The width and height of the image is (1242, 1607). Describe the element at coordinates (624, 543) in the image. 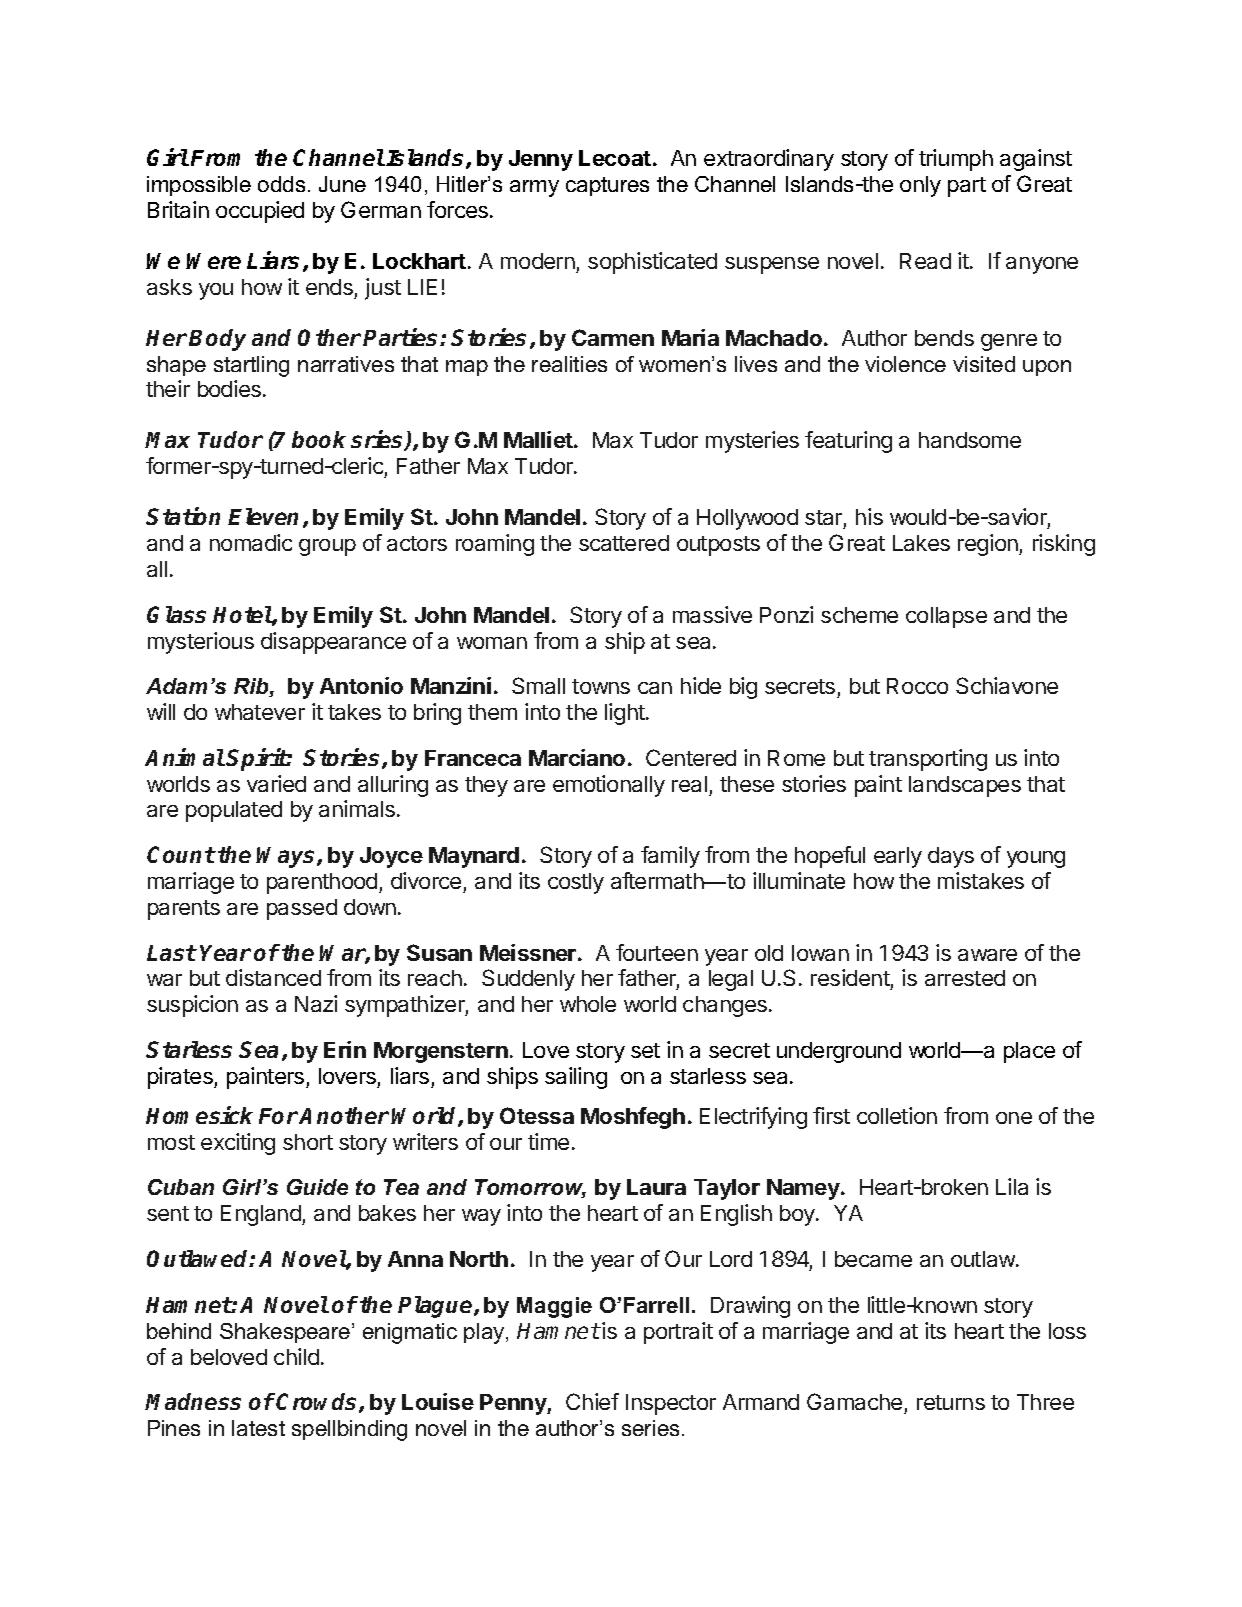

I see `scattered` at that location.
